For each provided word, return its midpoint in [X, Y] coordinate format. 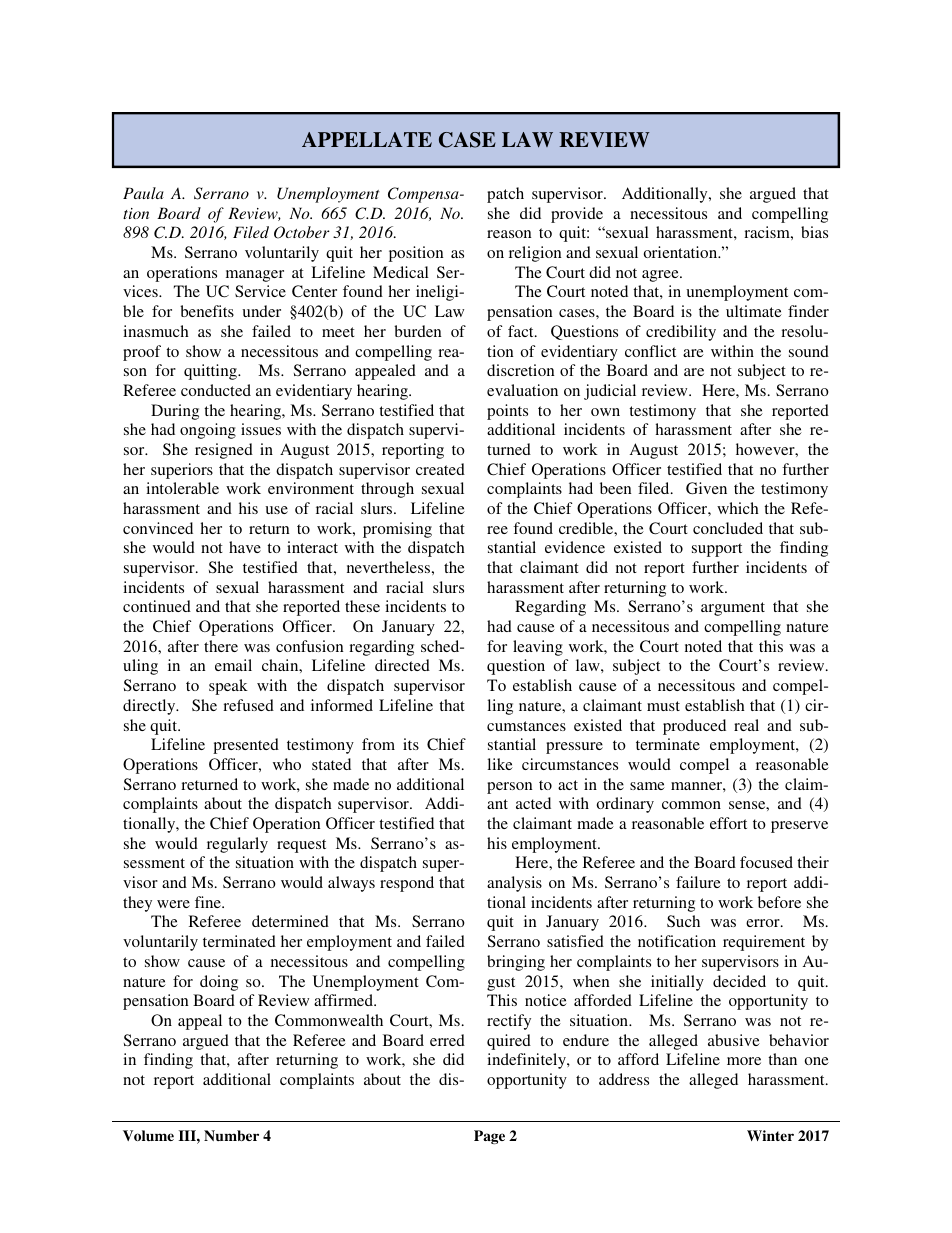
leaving [538, 648]
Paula [143, 193]
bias [814, 232]
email [233, 665]
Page [489, 1137]
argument [733, 609]
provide [577, 215]
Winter [770, 1135]
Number [231, 1135]
